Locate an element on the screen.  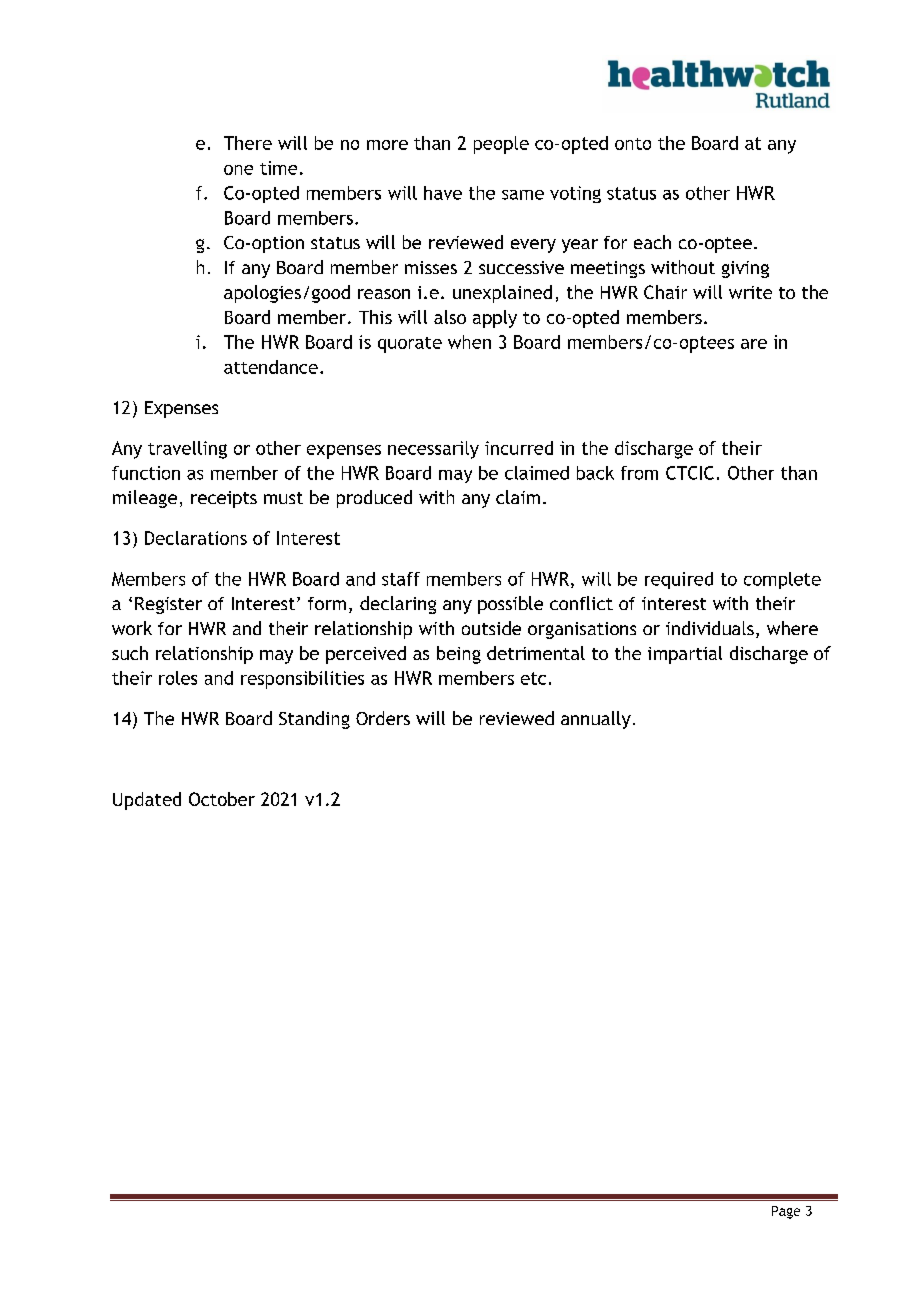
Orders is located at coordinates (383, 718).
